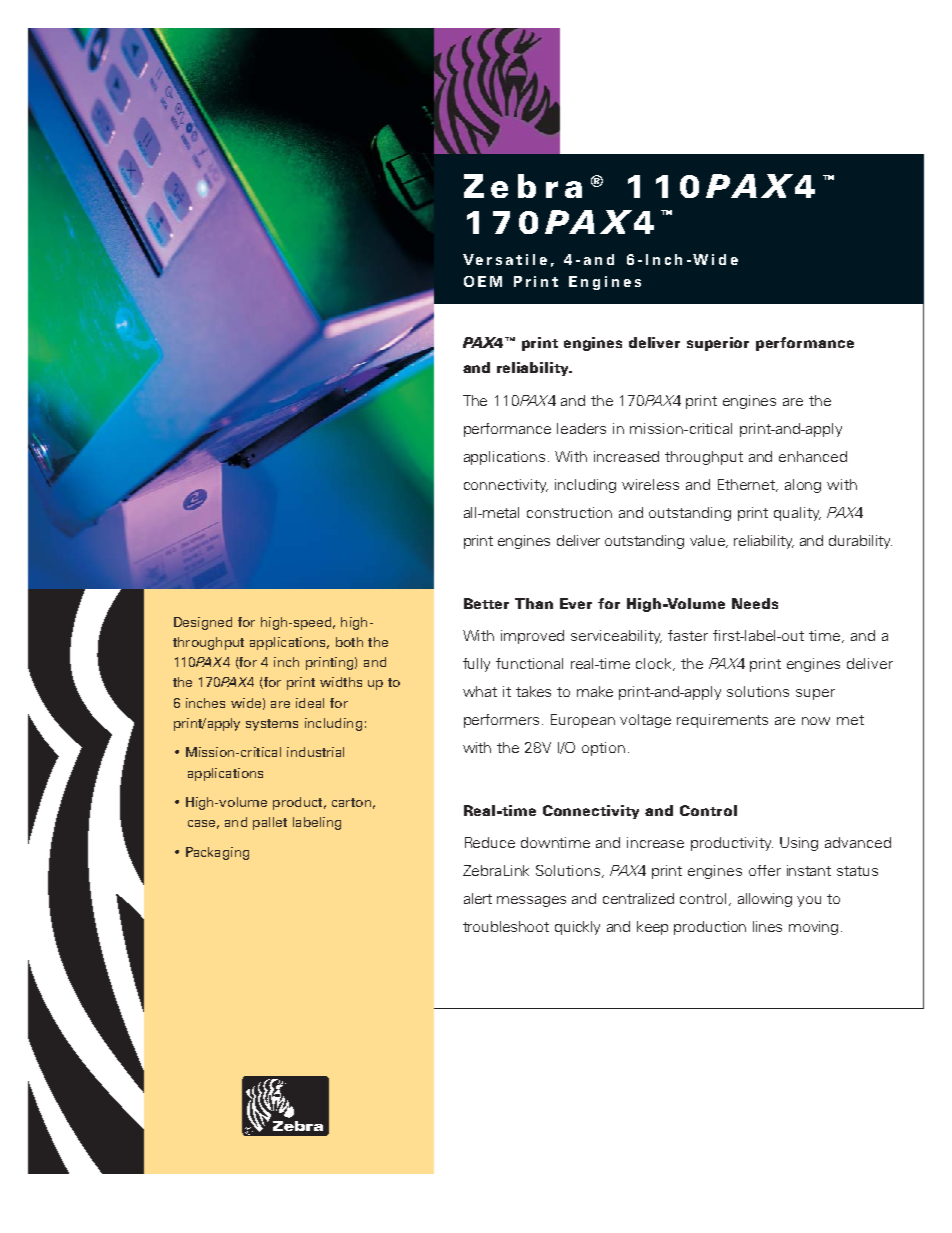  Describe the element at coordinates (813, 456) in the image. I see `enhanced` at that location.
